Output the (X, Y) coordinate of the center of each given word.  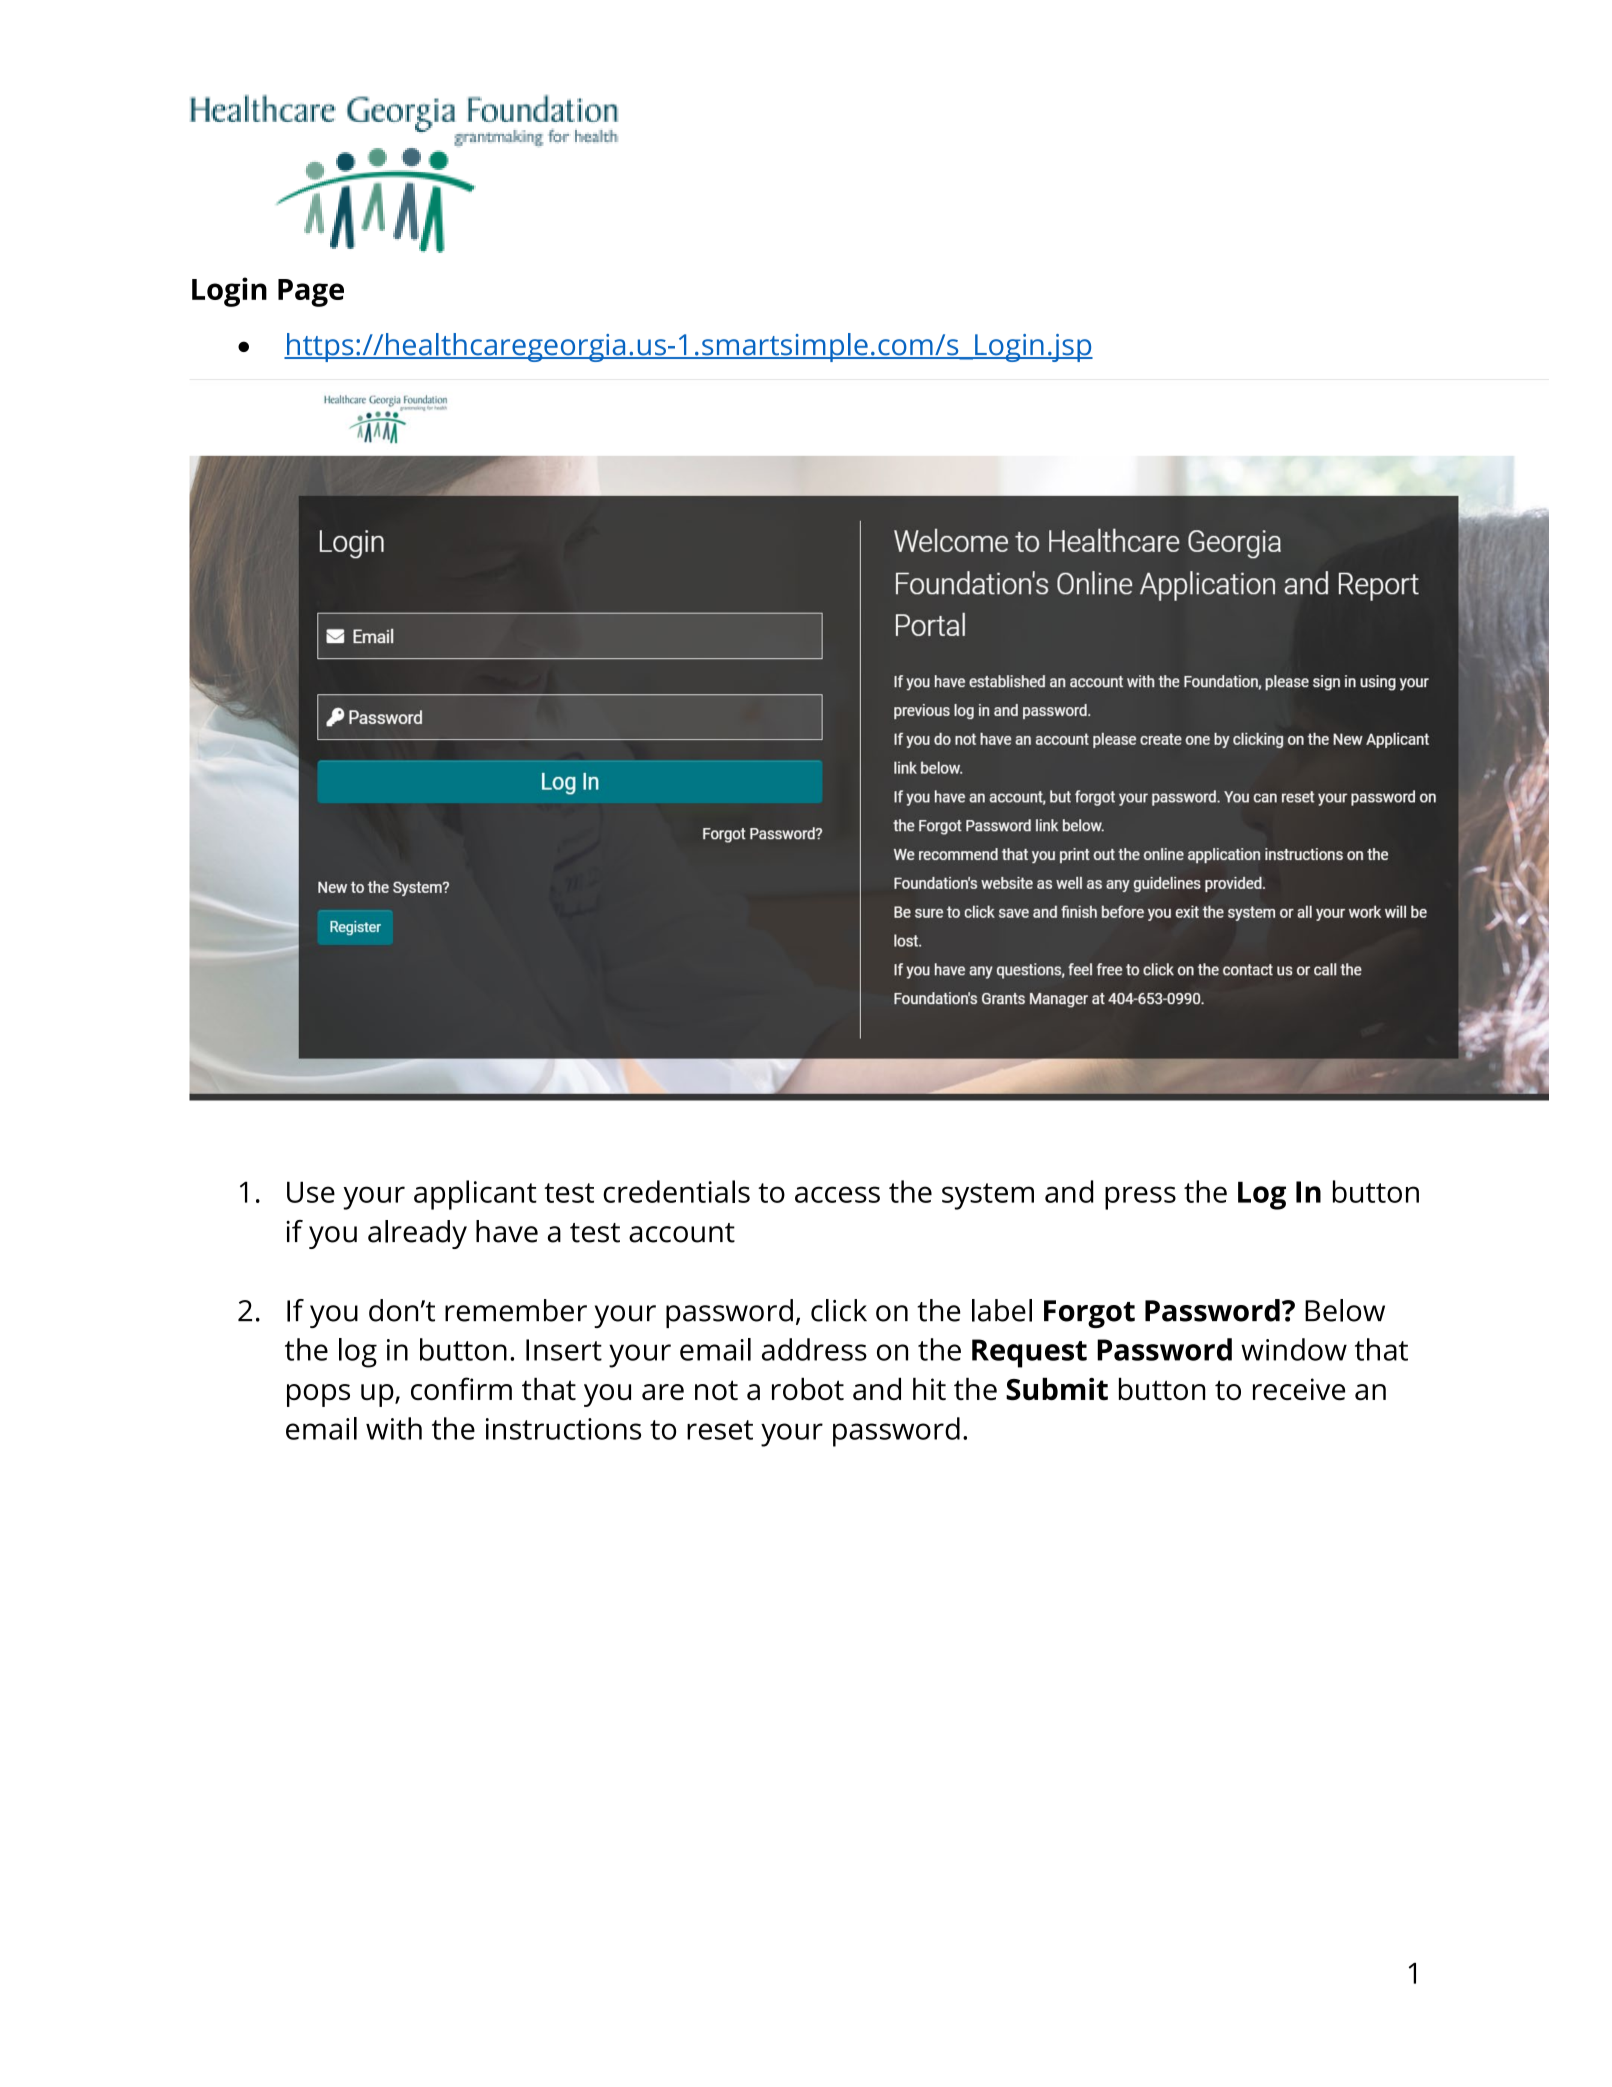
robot (808, 1389)
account (682, 1233)
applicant (475, 1195)
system (988, 1196)
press (1140, 1198)
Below (1345, 1310)
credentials (676, 1191)
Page (311, 293)
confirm (461, 1388)
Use (311, 1192)
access (837, 1194)
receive (1299, 1389)
